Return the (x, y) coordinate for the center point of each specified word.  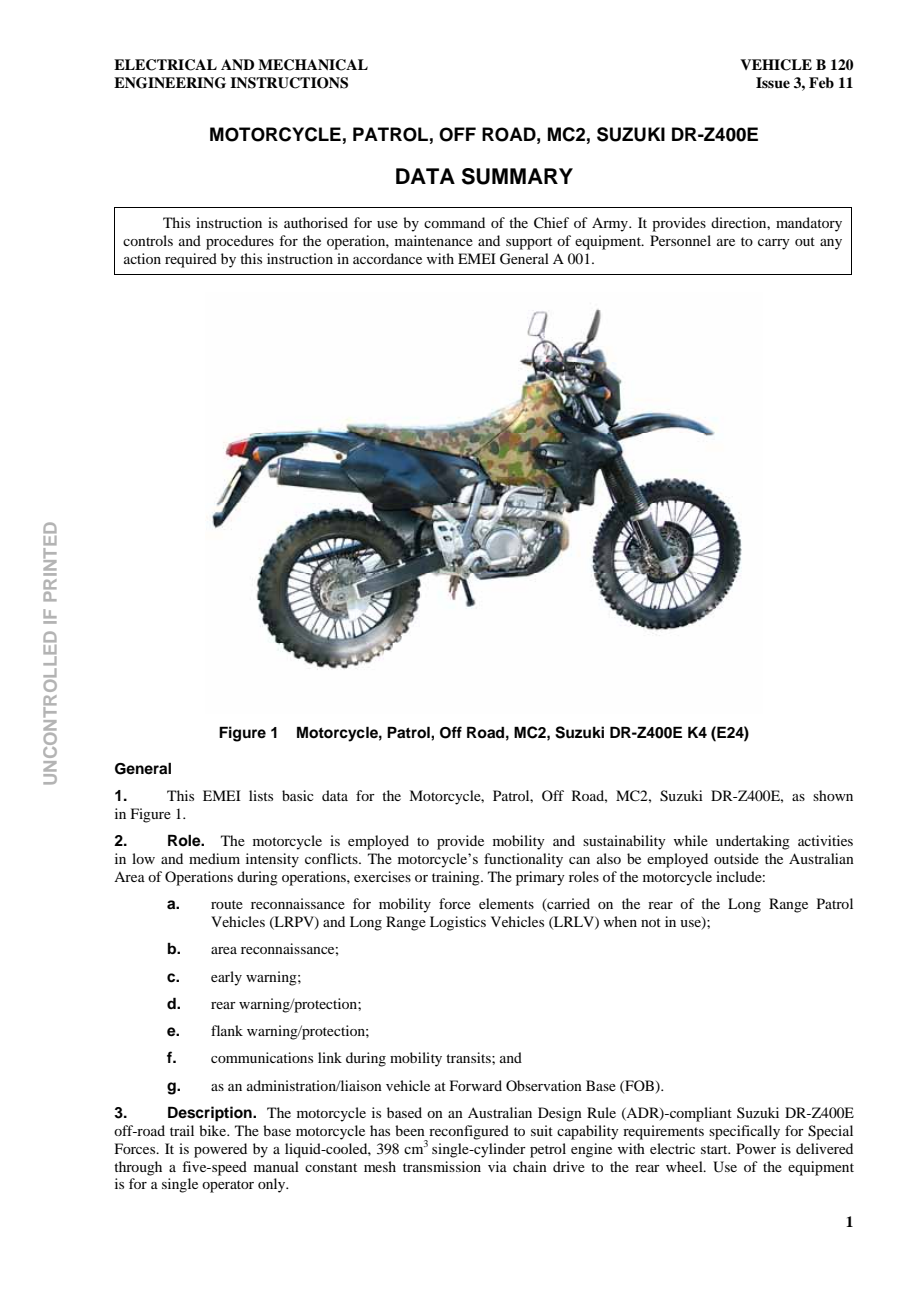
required (191, 260)
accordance (387, 258)
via (497, 1166)
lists (261, 795)
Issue (773, 83)
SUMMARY (517, 176)
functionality (523, 860)
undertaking (753, 842)
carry (774, 244)
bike (214, 1130)
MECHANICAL (313, 65)
